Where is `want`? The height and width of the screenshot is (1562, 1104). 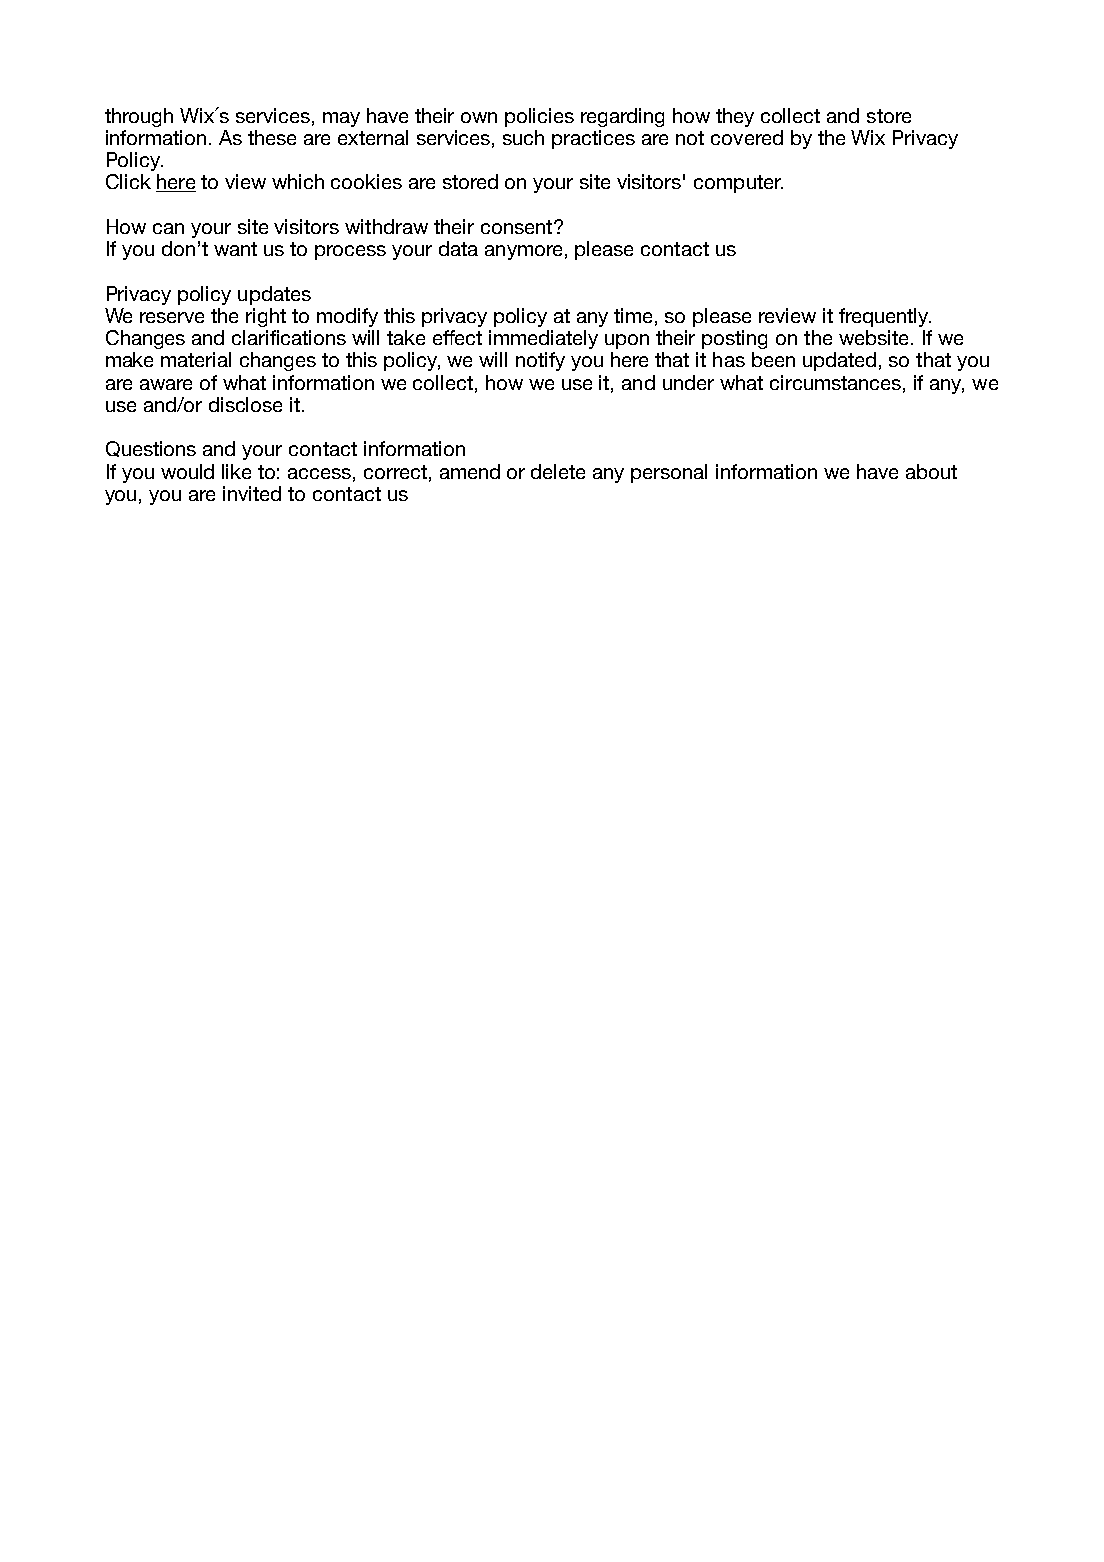
want is located at coordinates (235, 249).
